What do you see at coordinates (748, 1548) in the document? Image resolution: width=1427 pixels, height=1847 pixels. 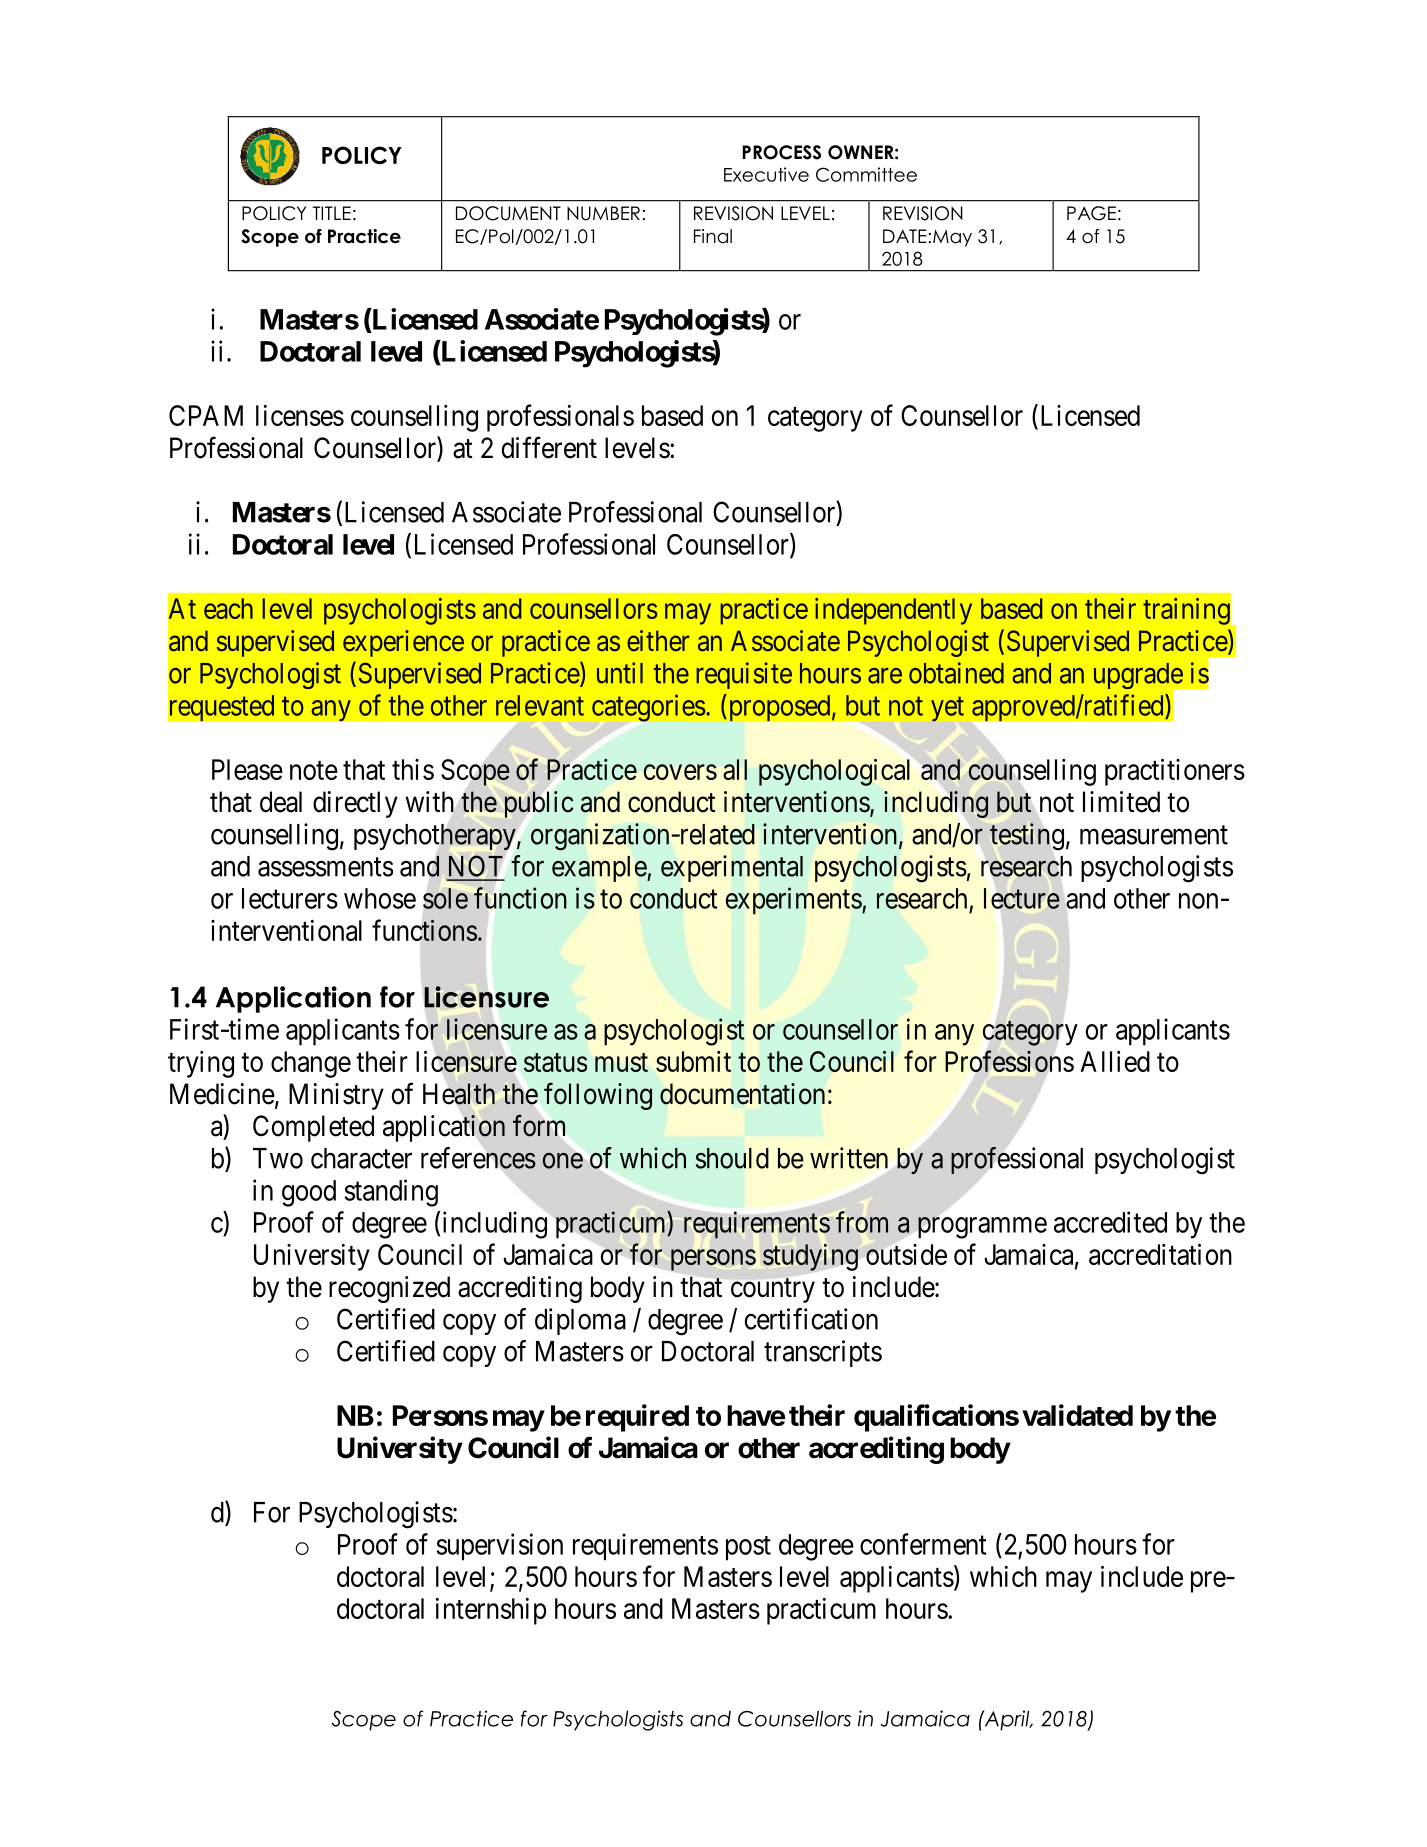 I see `post` at bounding box center [748, 1548].
